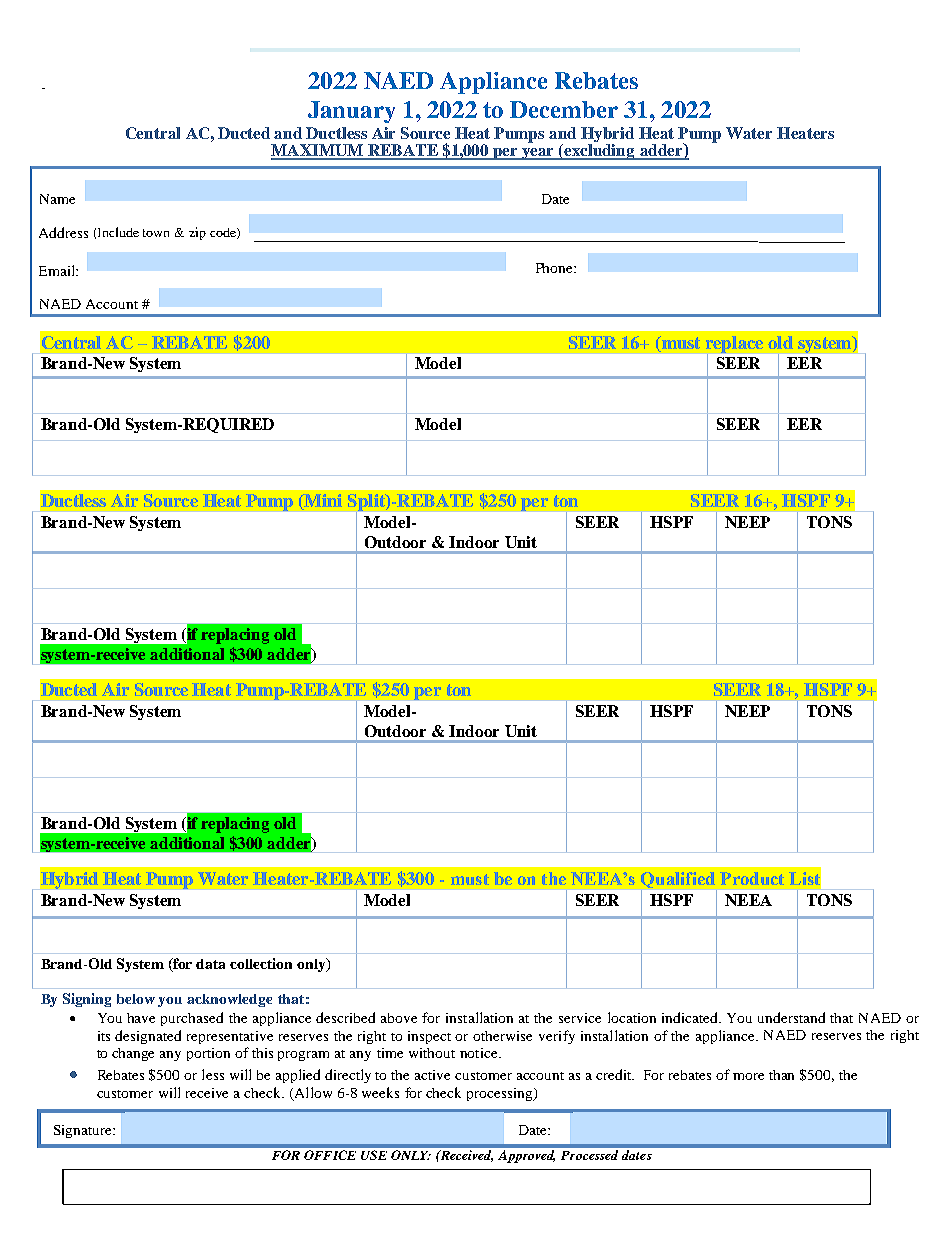 The image size is (952, 1233). What do you see at coordinates (156, 233) in the page?
I see `town` at bounding box center [156, 233].
